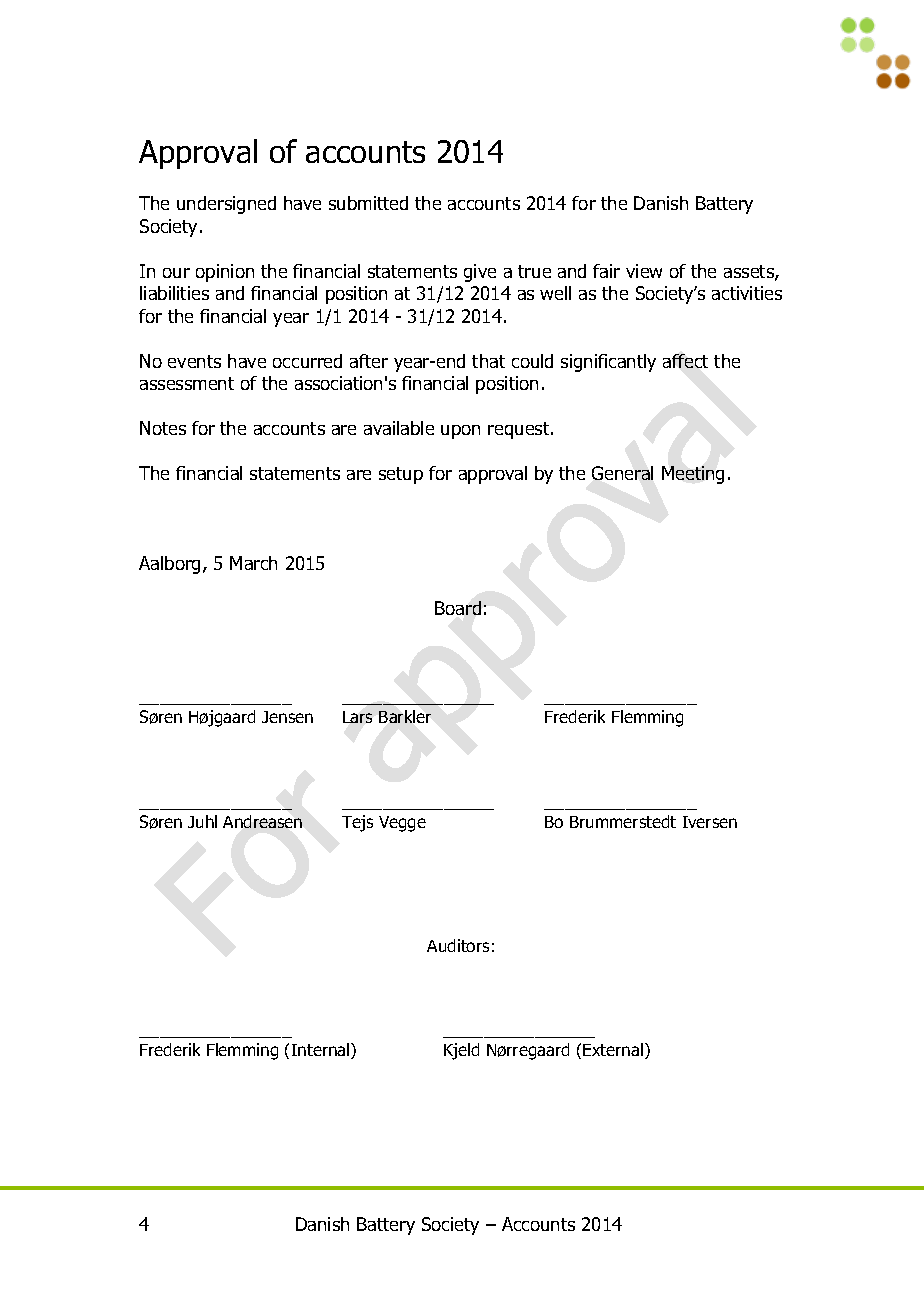  What do you see at coordinates (163, 428) in the screenshot?
I see `Notes` at bounding box center [163, 428].
